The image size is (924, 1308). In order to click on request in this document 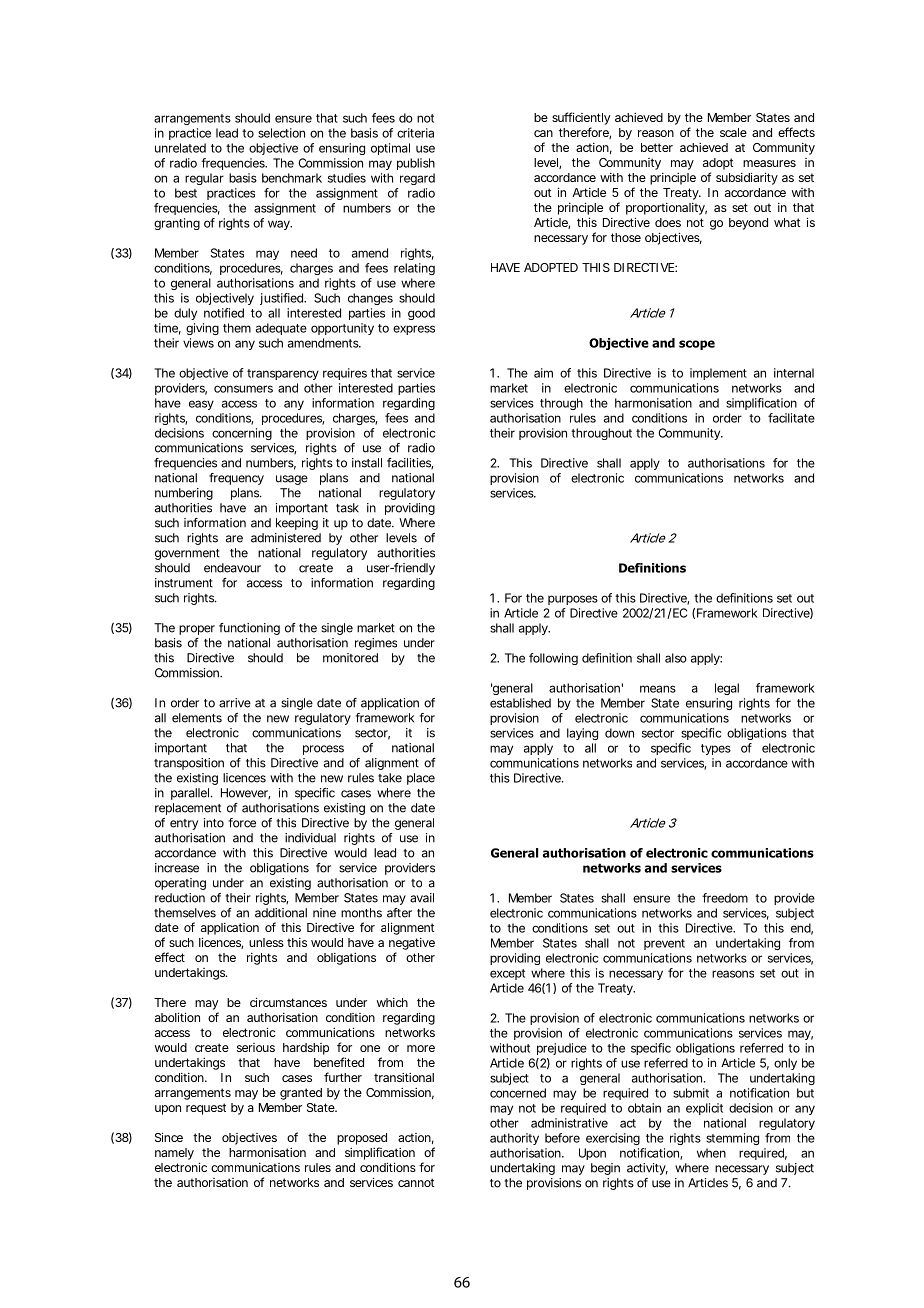, I will do `click(206, 1109)`.
